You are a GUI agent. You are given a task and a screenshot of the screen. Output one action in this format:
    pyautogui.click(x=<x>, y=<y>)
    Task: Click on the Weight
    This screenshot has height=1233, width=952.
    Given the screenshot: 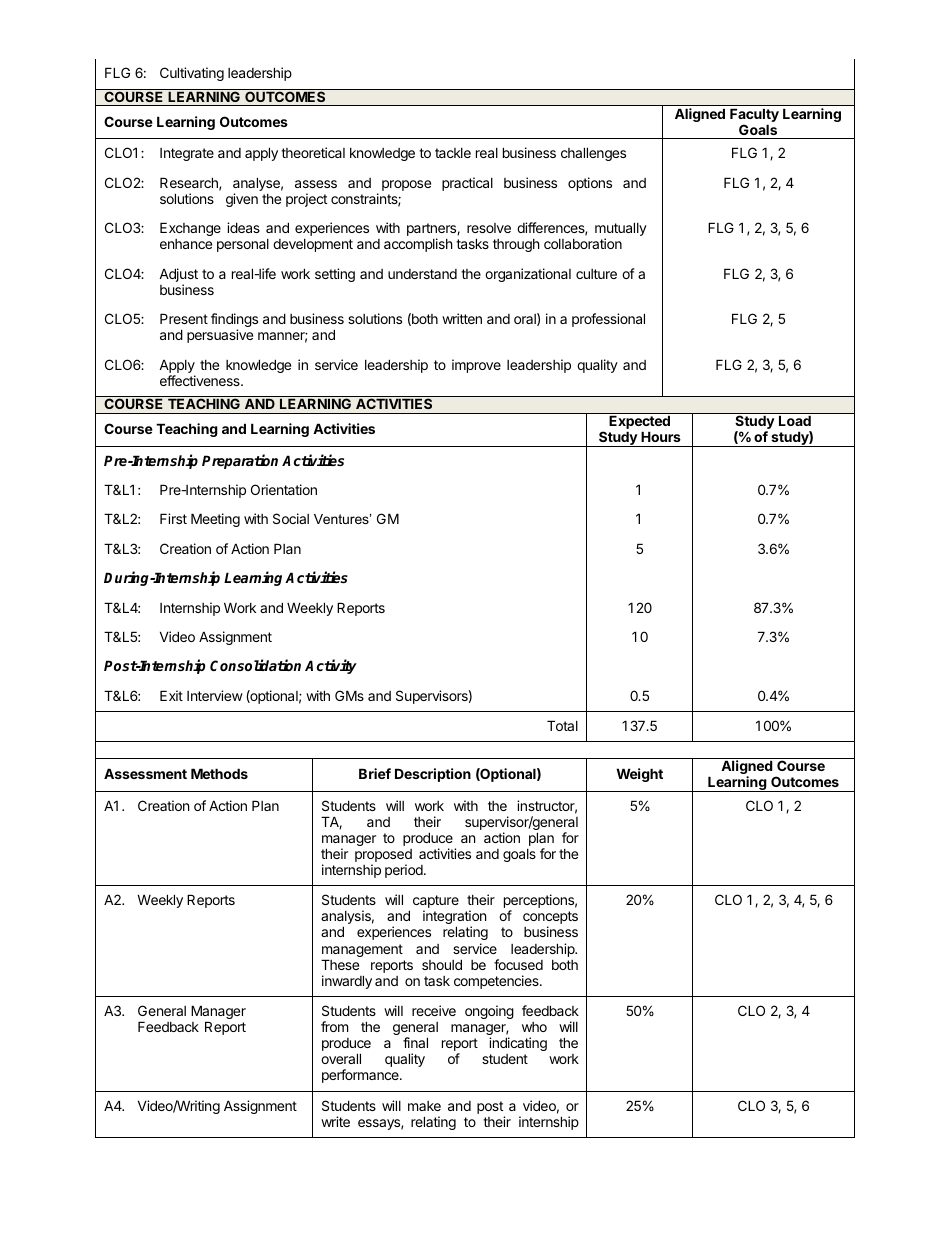 What is the action you would take?
    pyautogui.click(x=639, y=775)
